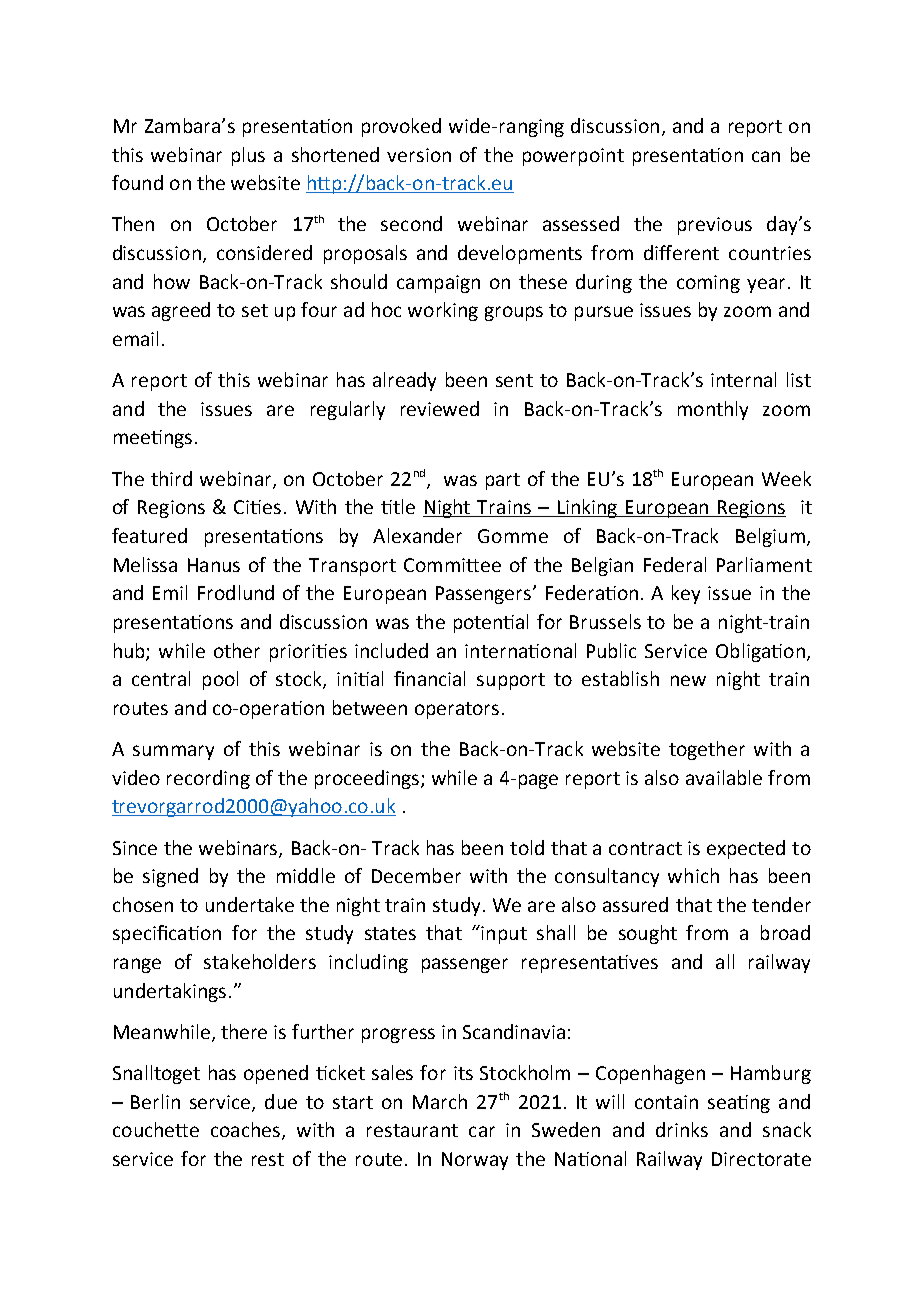  What do you see at coordinates (503, 934) in the screenshot?
I see `input` at bounding box center [503, 934].
